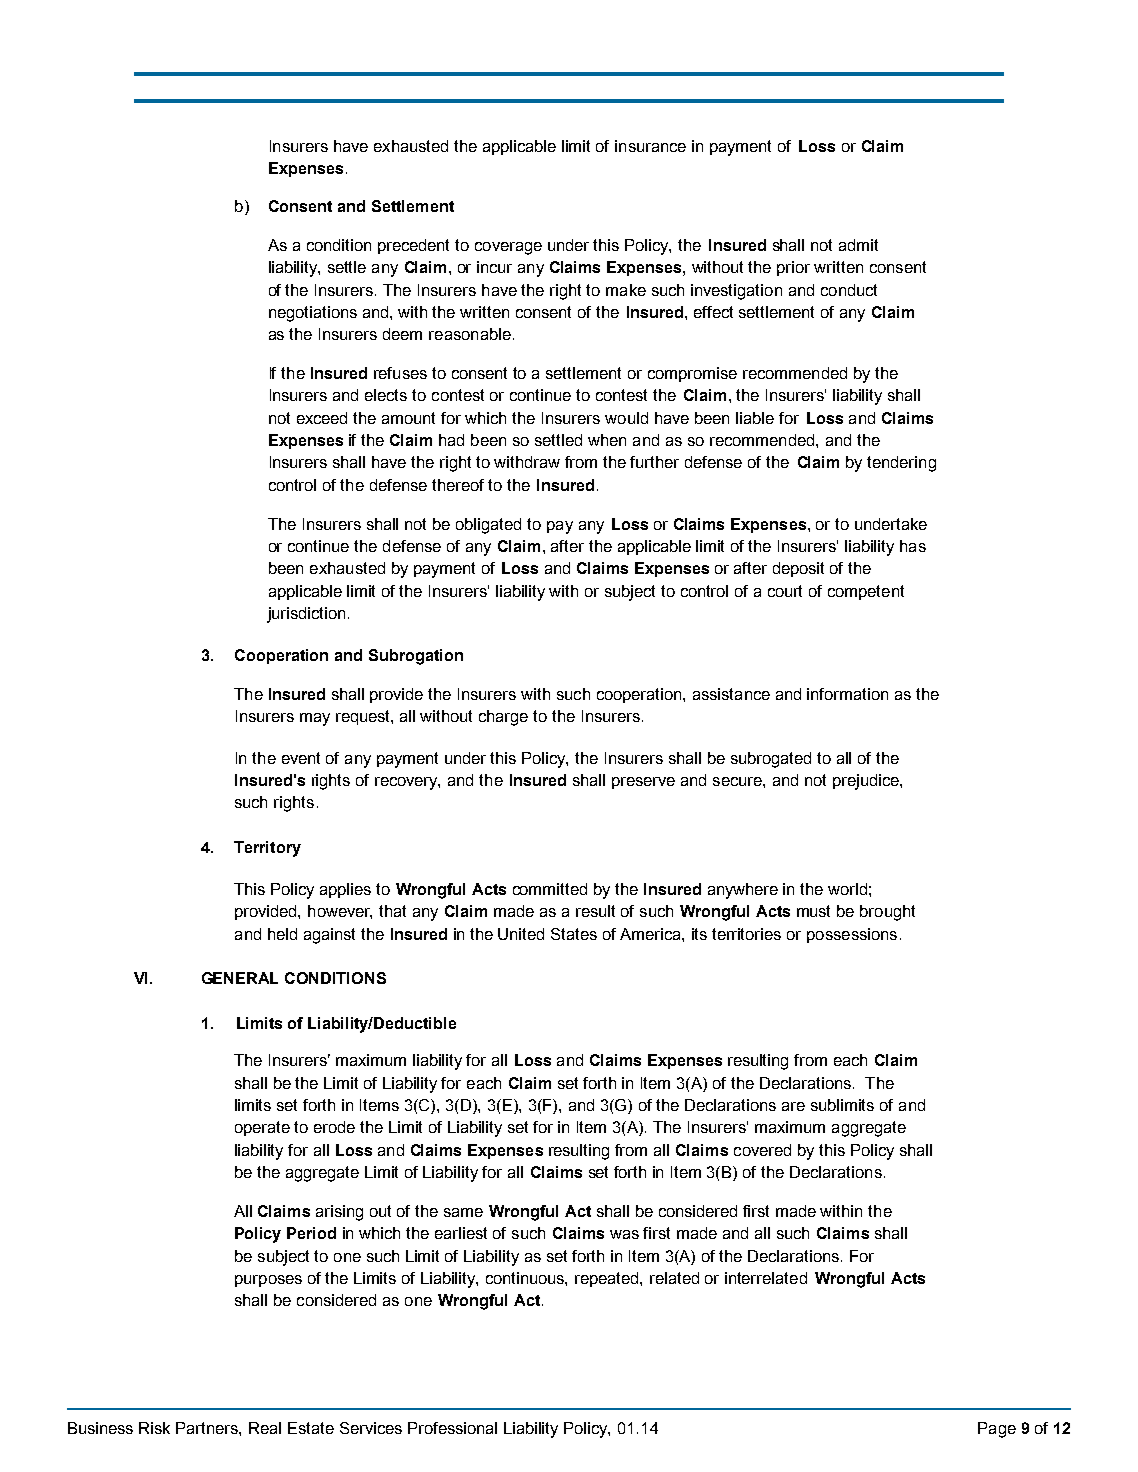  What do you see at coordinates (508, 248) in the document?
I see `coverage` at bounding box center [508, 248].
